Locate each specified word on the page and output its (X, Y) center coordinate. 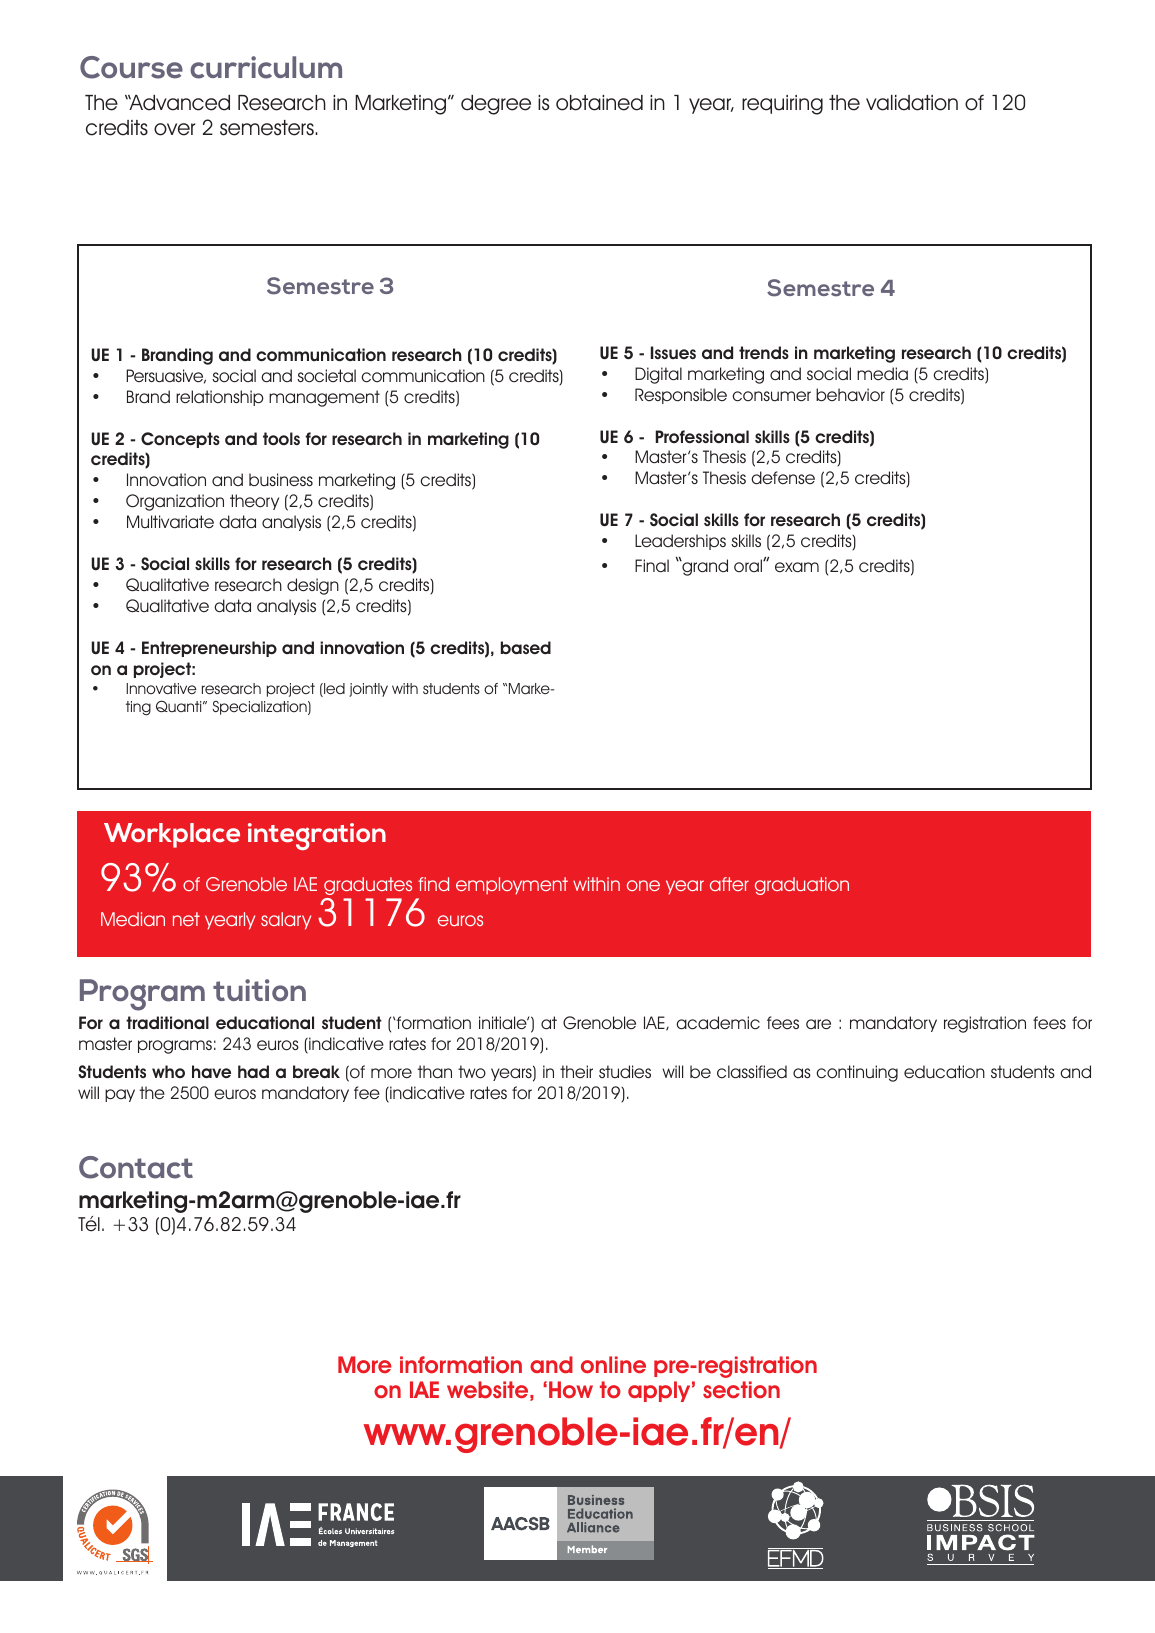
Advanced (178, 103)
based (526, 647)
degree (496, 105)
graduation (802, 886)
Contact (136, 1167)
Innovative (161, 688)
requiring (782, 105)
